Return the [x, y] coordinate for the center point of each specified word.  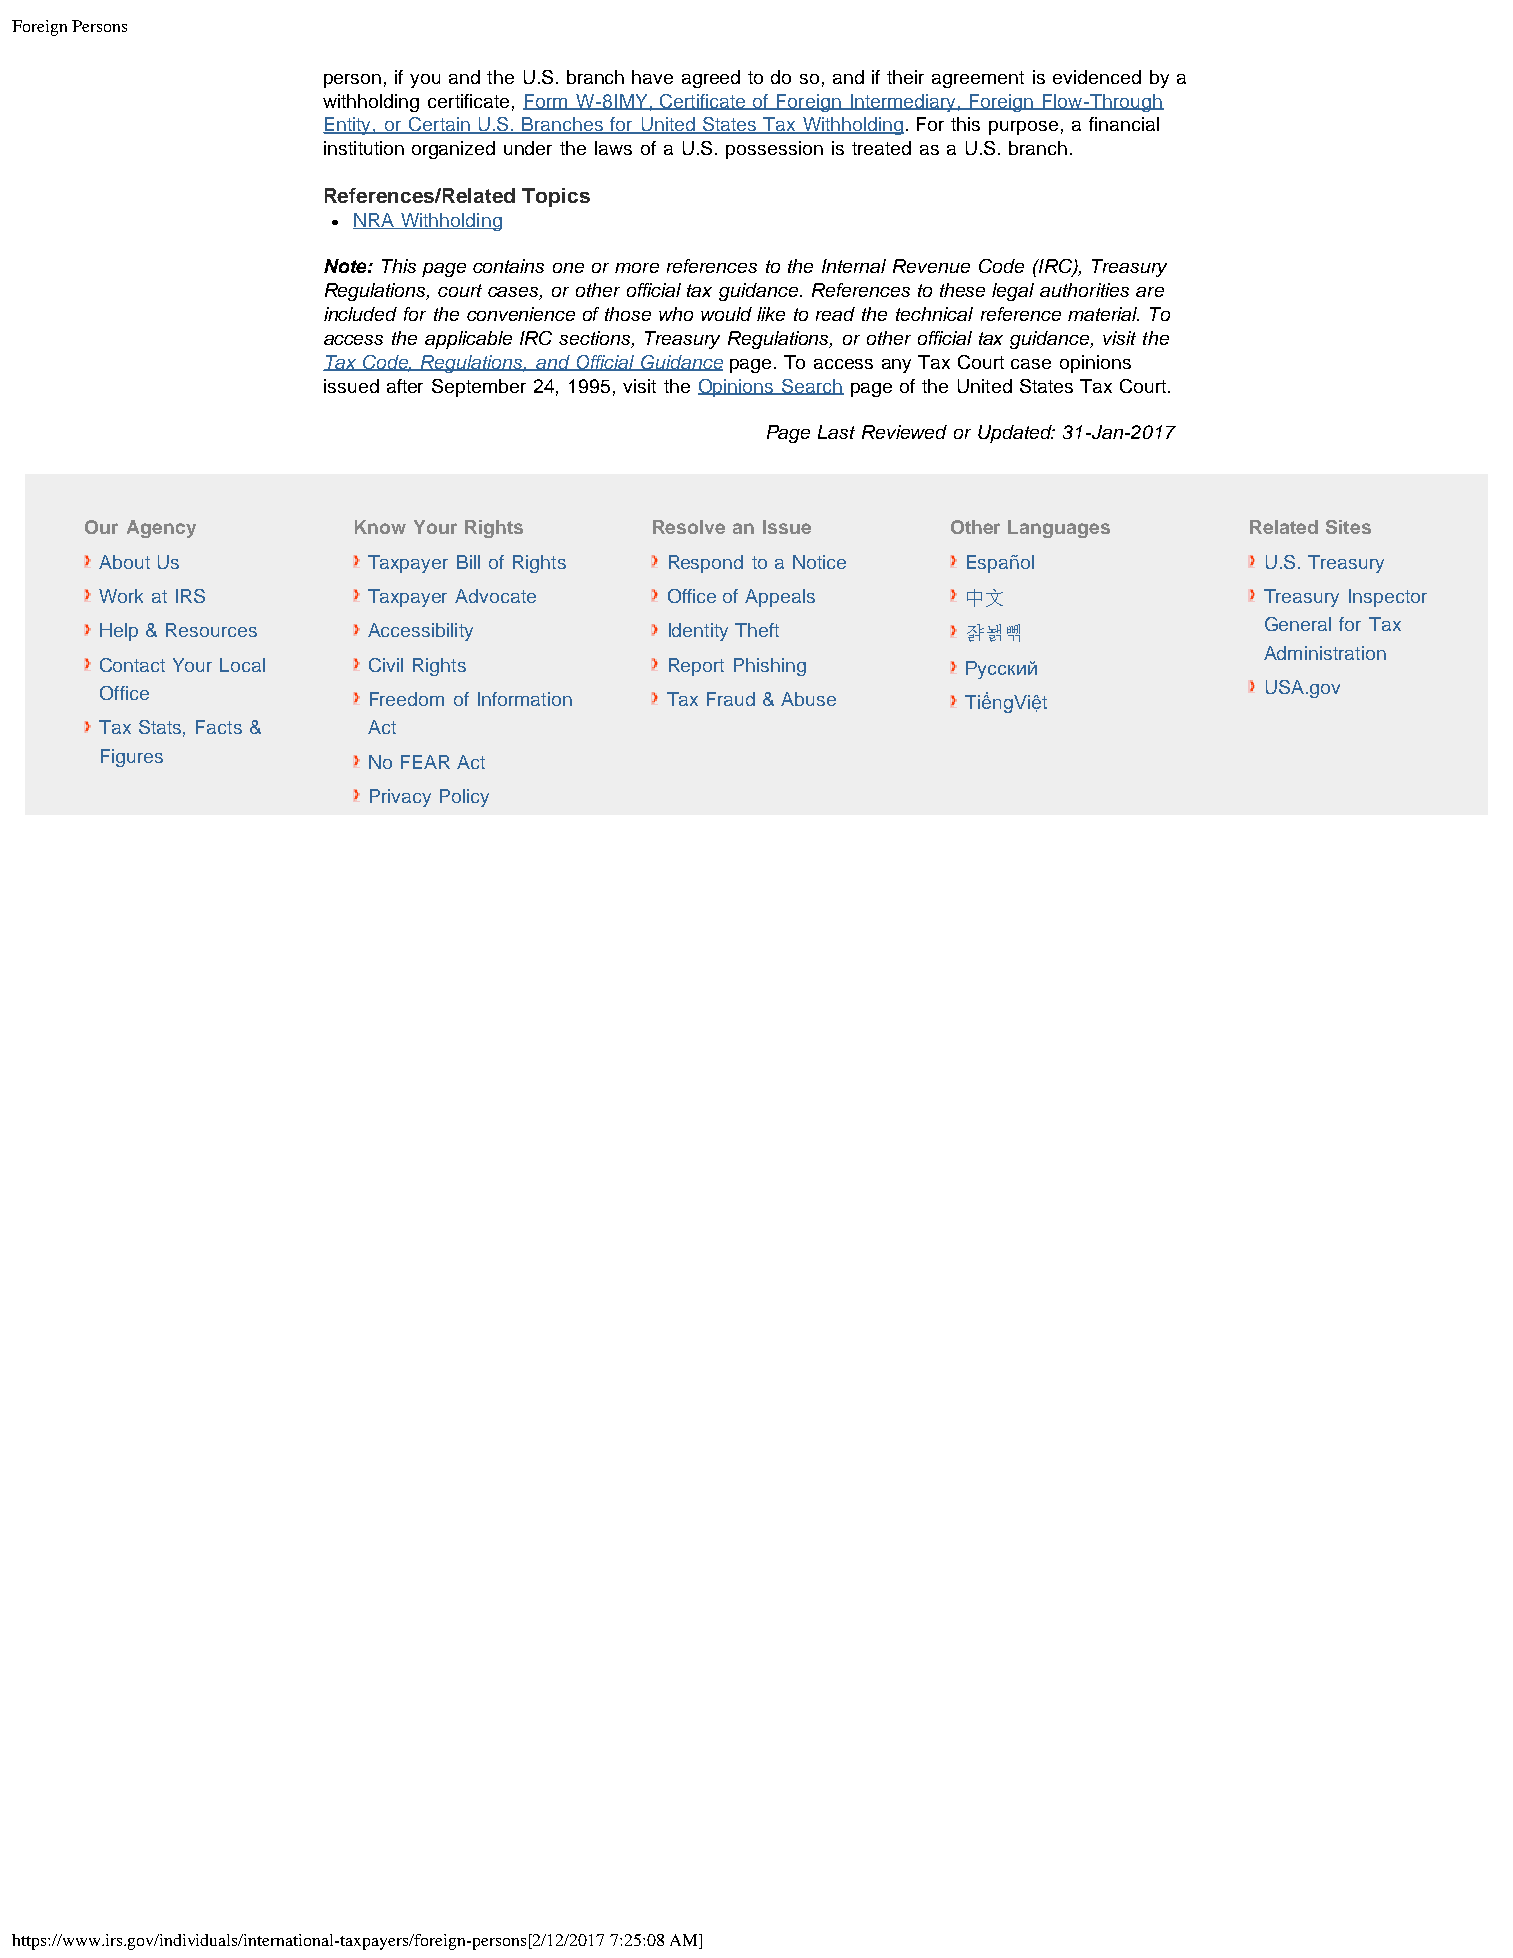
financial [1124, 124]
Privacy [400, 798]
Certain [439, 125]
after [405, 386]
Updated [1016, 434]
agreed [711, 79]
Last [836, 432]
